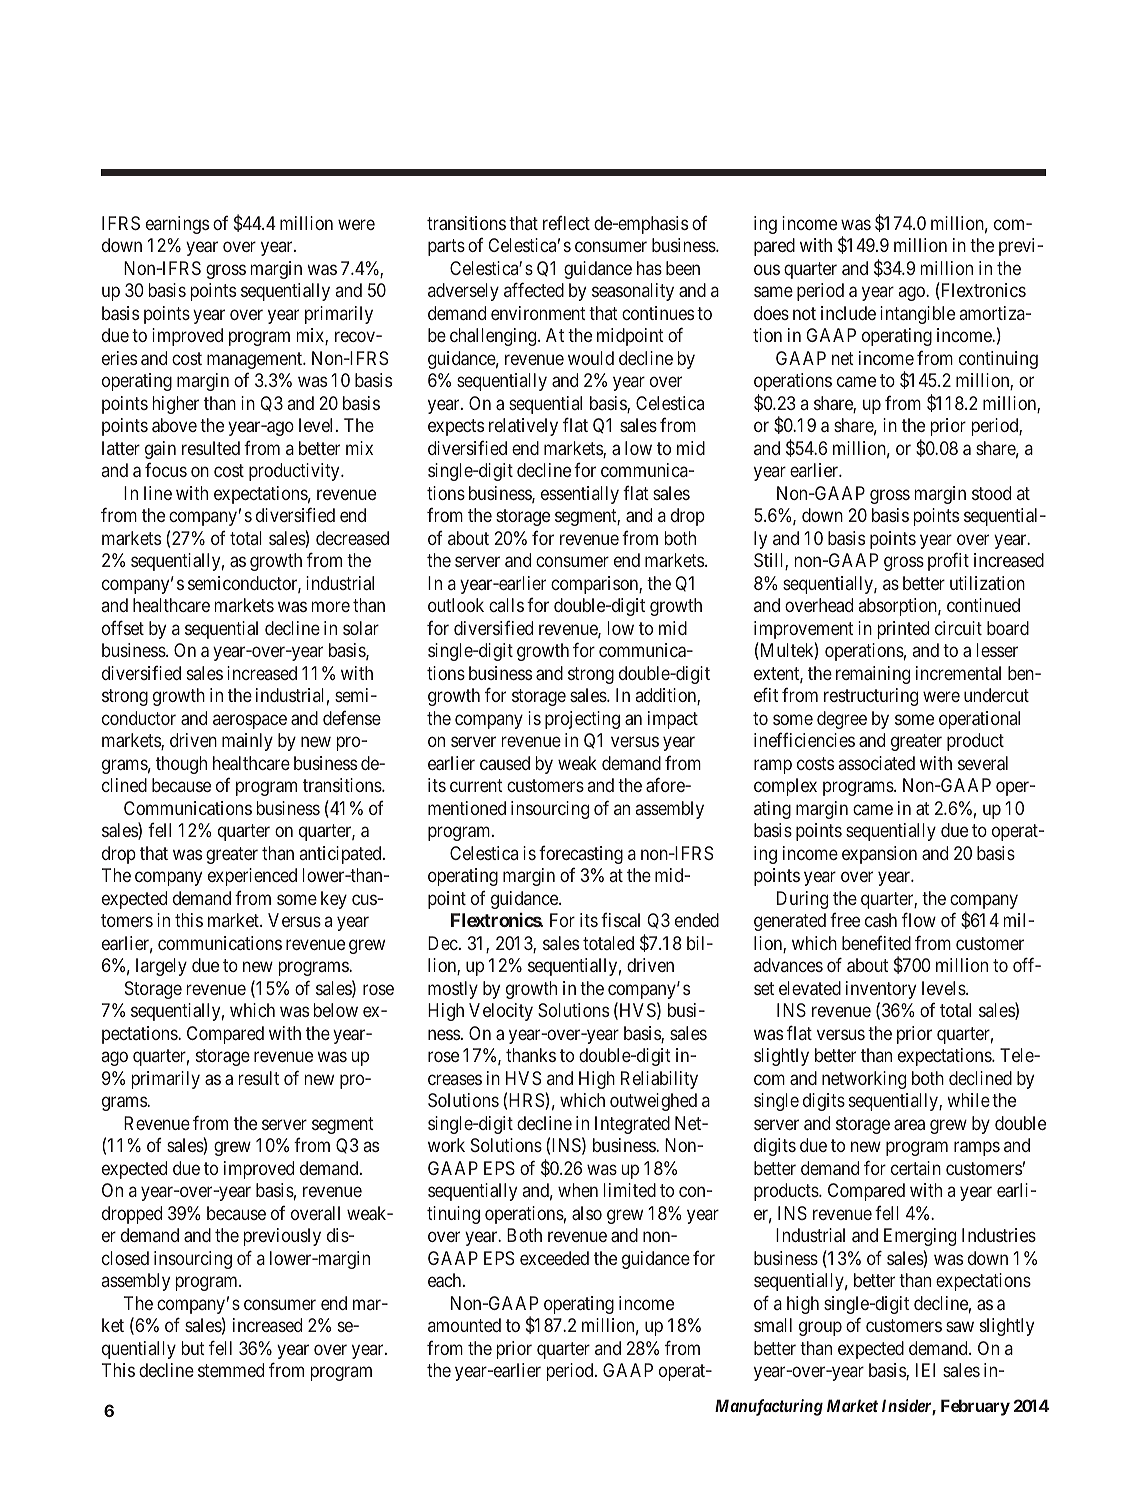  I want to click on area, so click(909, 1124).
